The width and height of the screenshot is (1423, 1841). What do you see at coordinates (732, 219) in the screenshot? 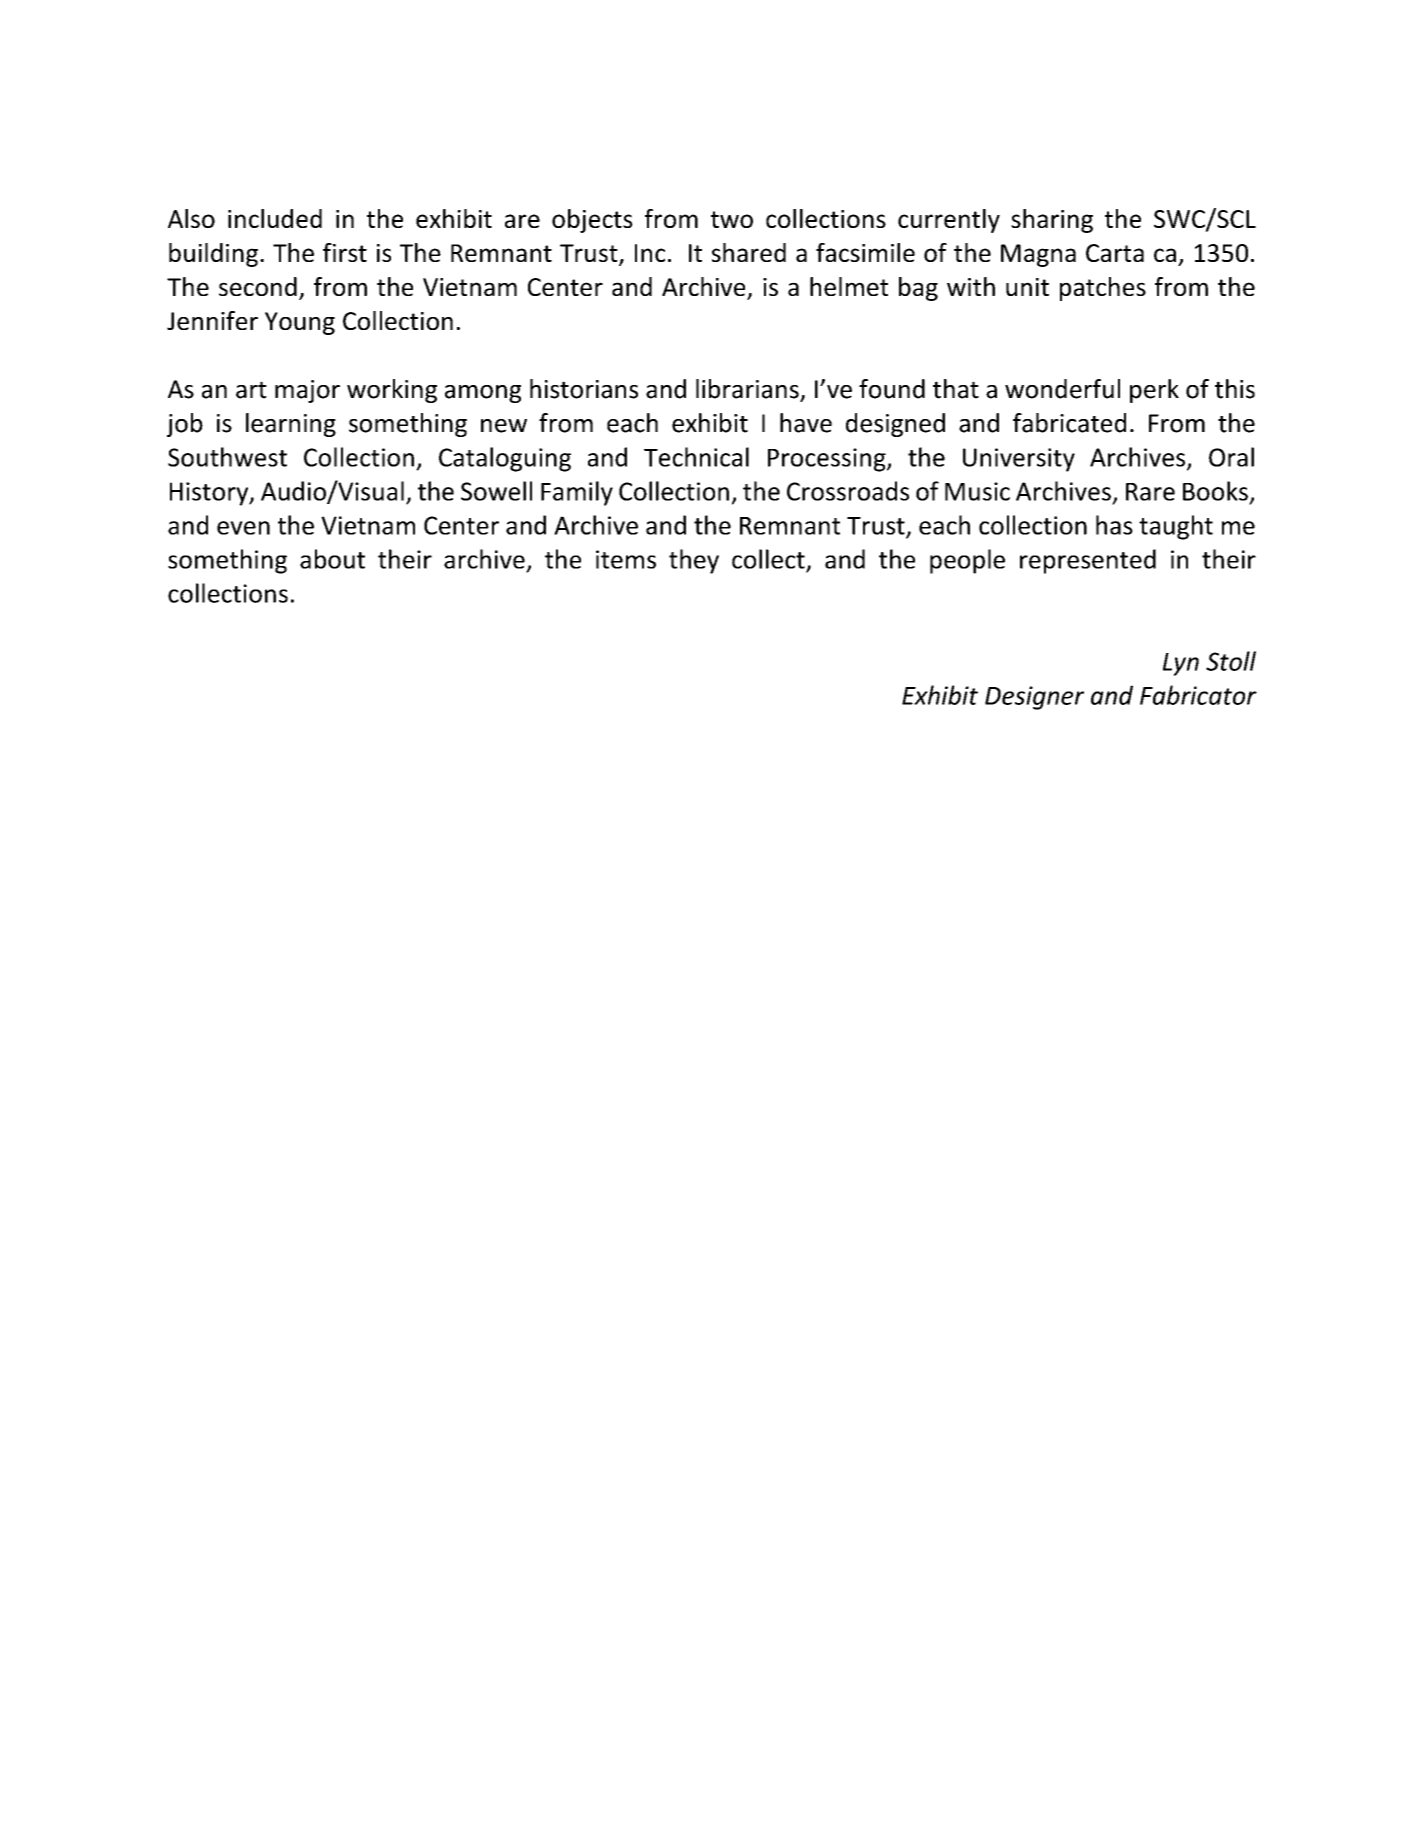
I see `two` at bounding box center [732, 219].
